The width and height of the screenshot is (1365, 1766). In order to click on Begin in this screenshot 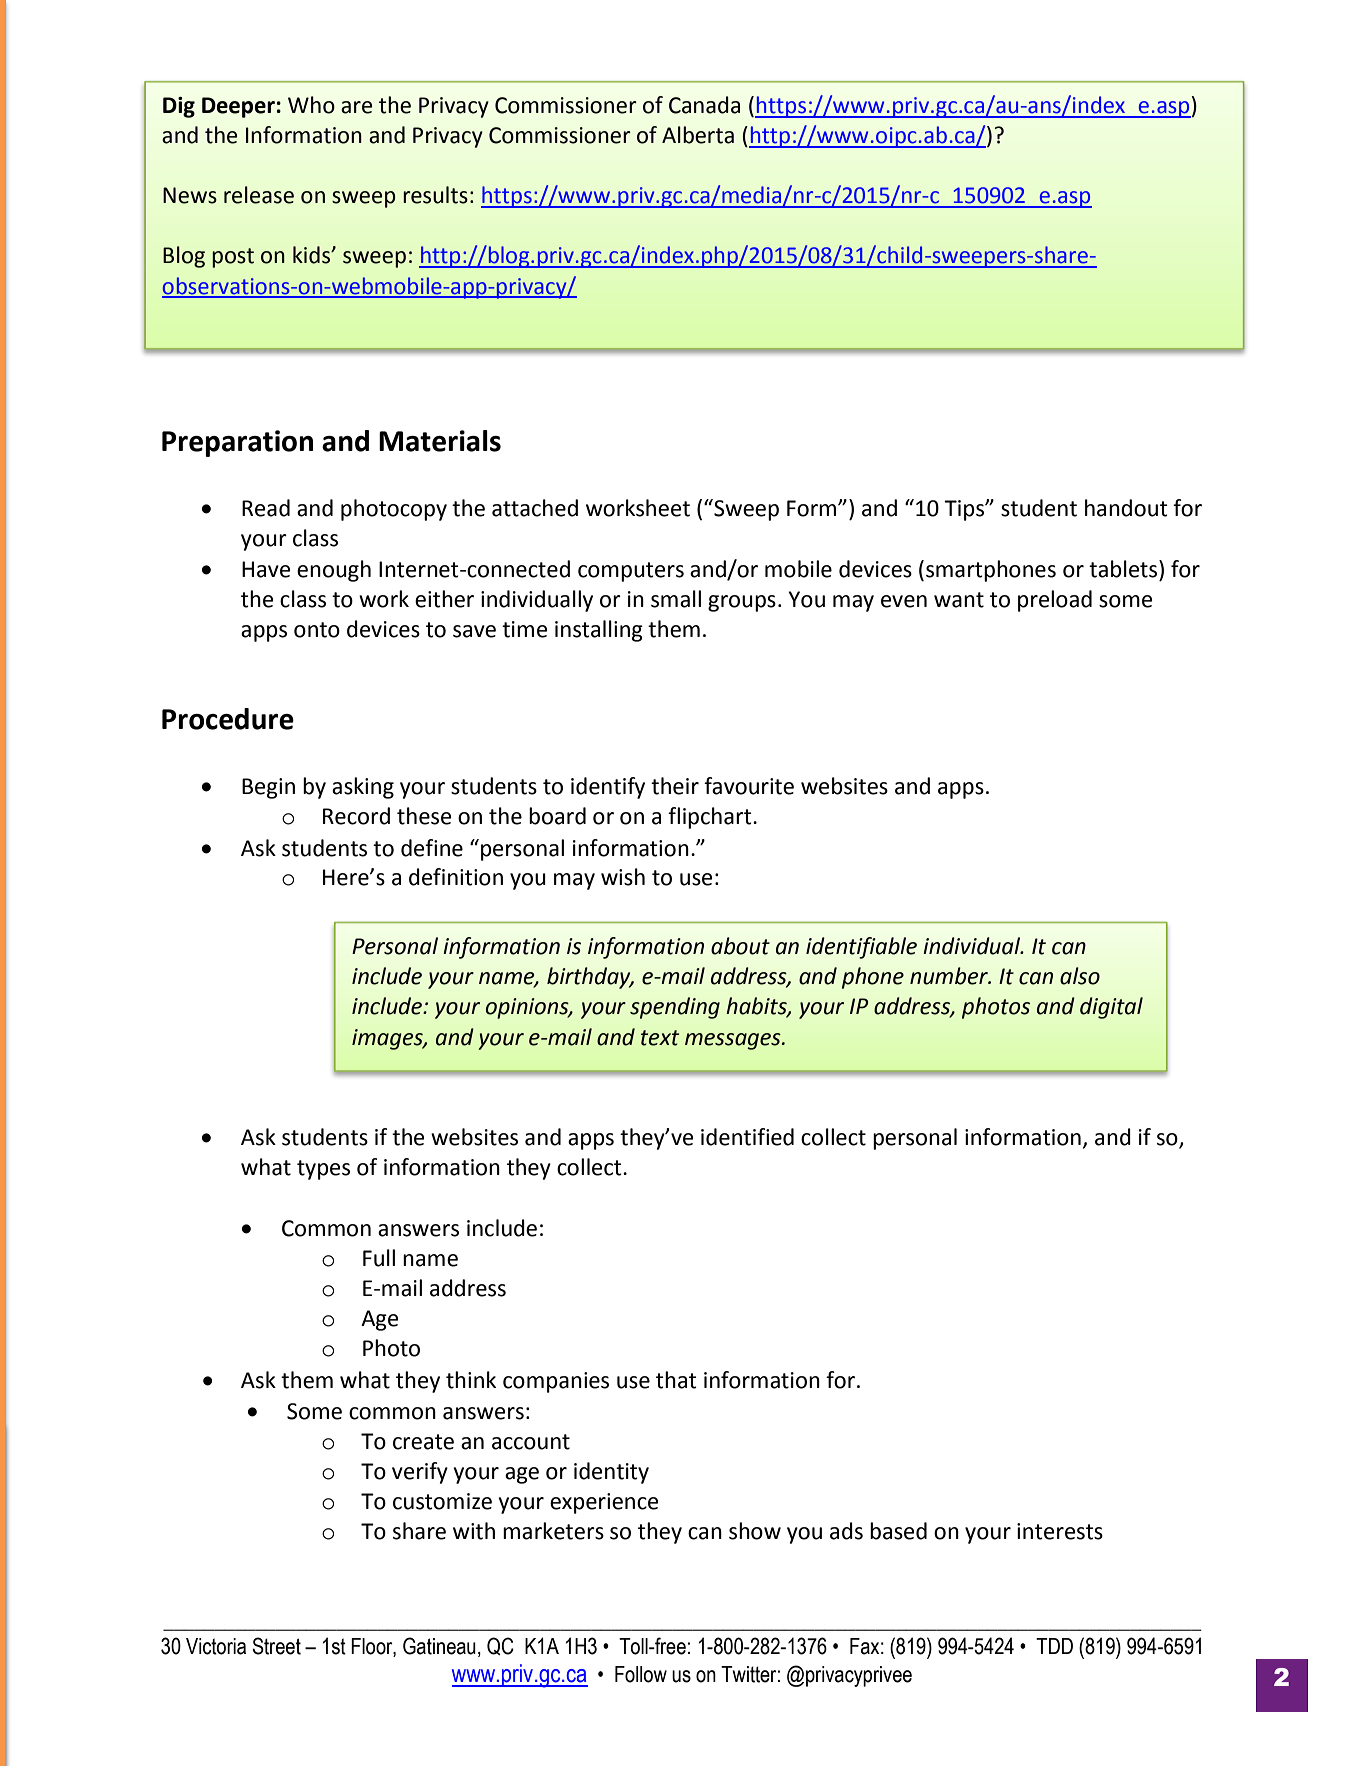, I will do `click(268, 788)`.
